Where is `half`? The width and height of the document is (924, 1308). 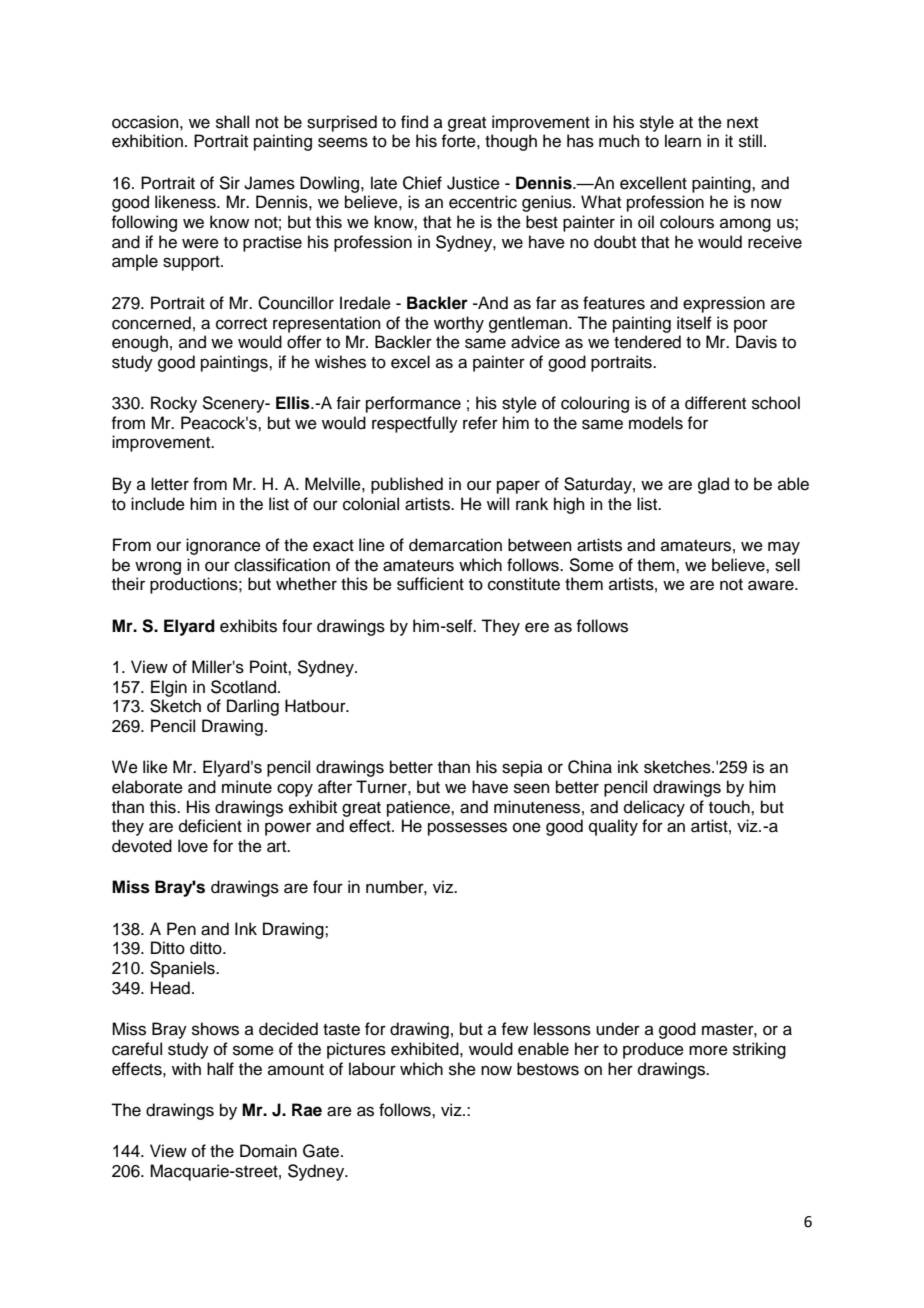 half is located at coordinates (220, 1069).
